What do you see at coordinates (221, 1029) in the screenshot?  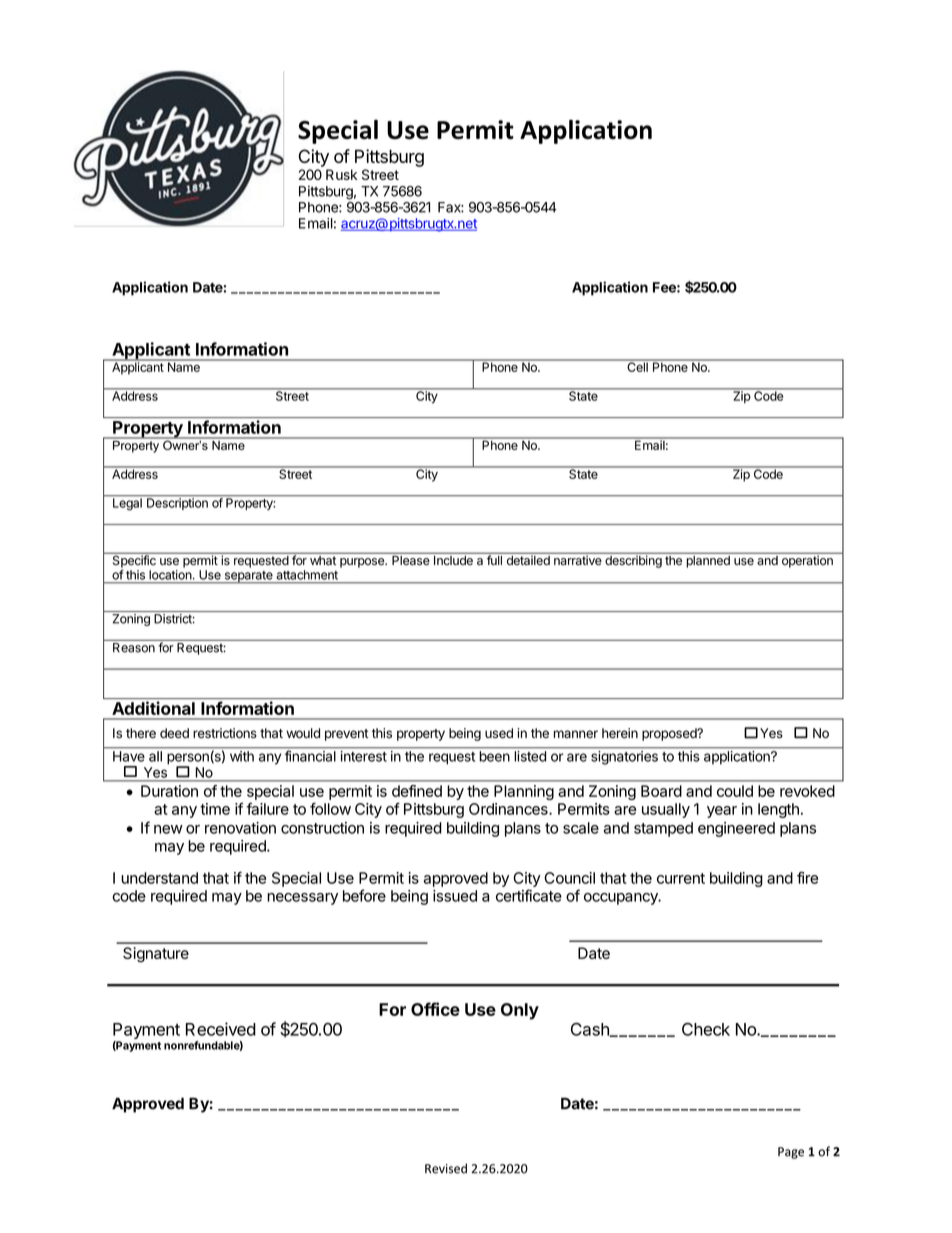 I see `Received` at bounding box center [221, 1029].
